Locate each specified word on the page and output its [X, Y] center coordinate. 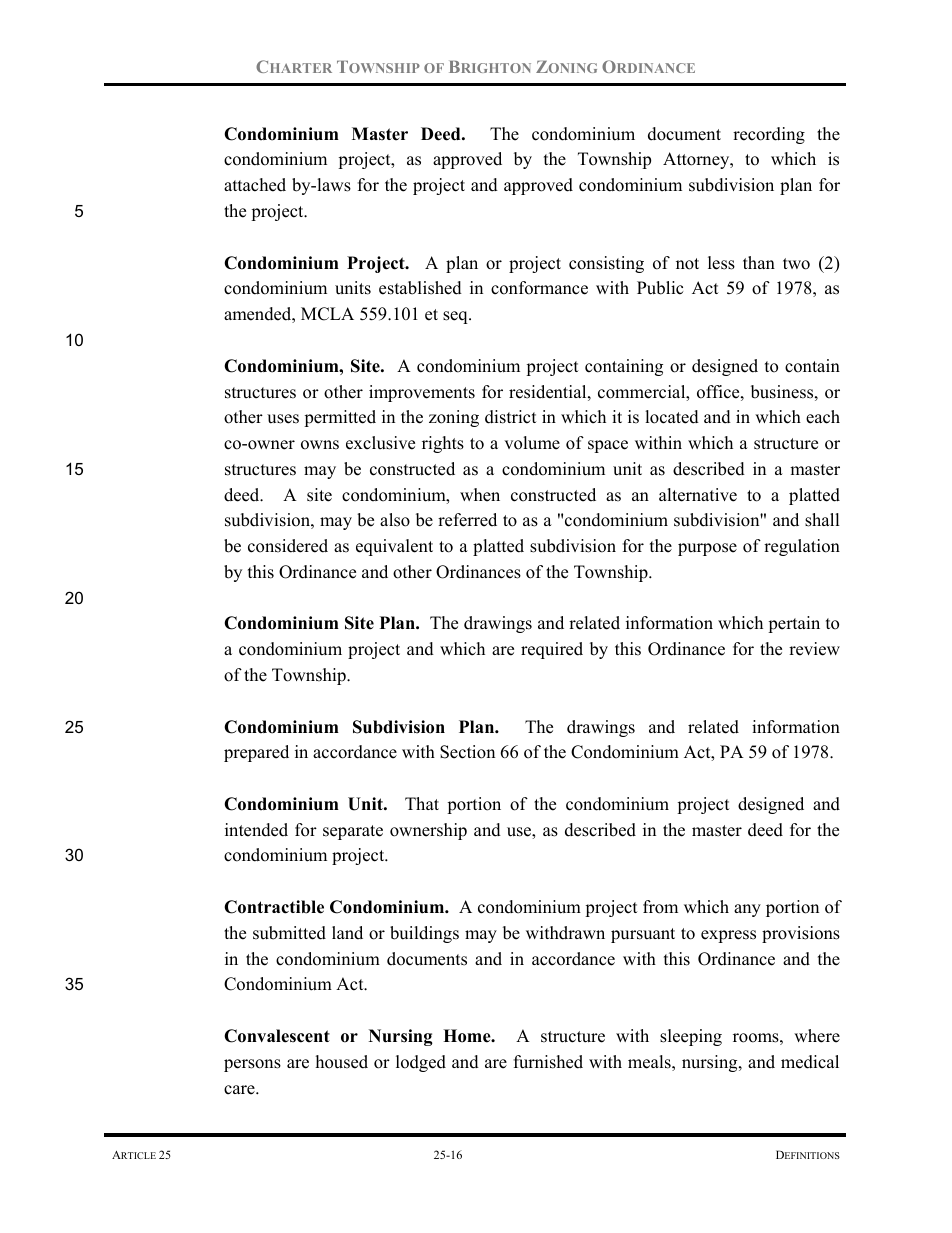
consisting [606, 264]
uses [283, 419]
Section [467, 752]
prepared [256, 753]
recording [769, 135]
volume [532, 443]
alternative [698, 495]
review [814, 649]
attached [255, 185]
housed [342, 1062]
